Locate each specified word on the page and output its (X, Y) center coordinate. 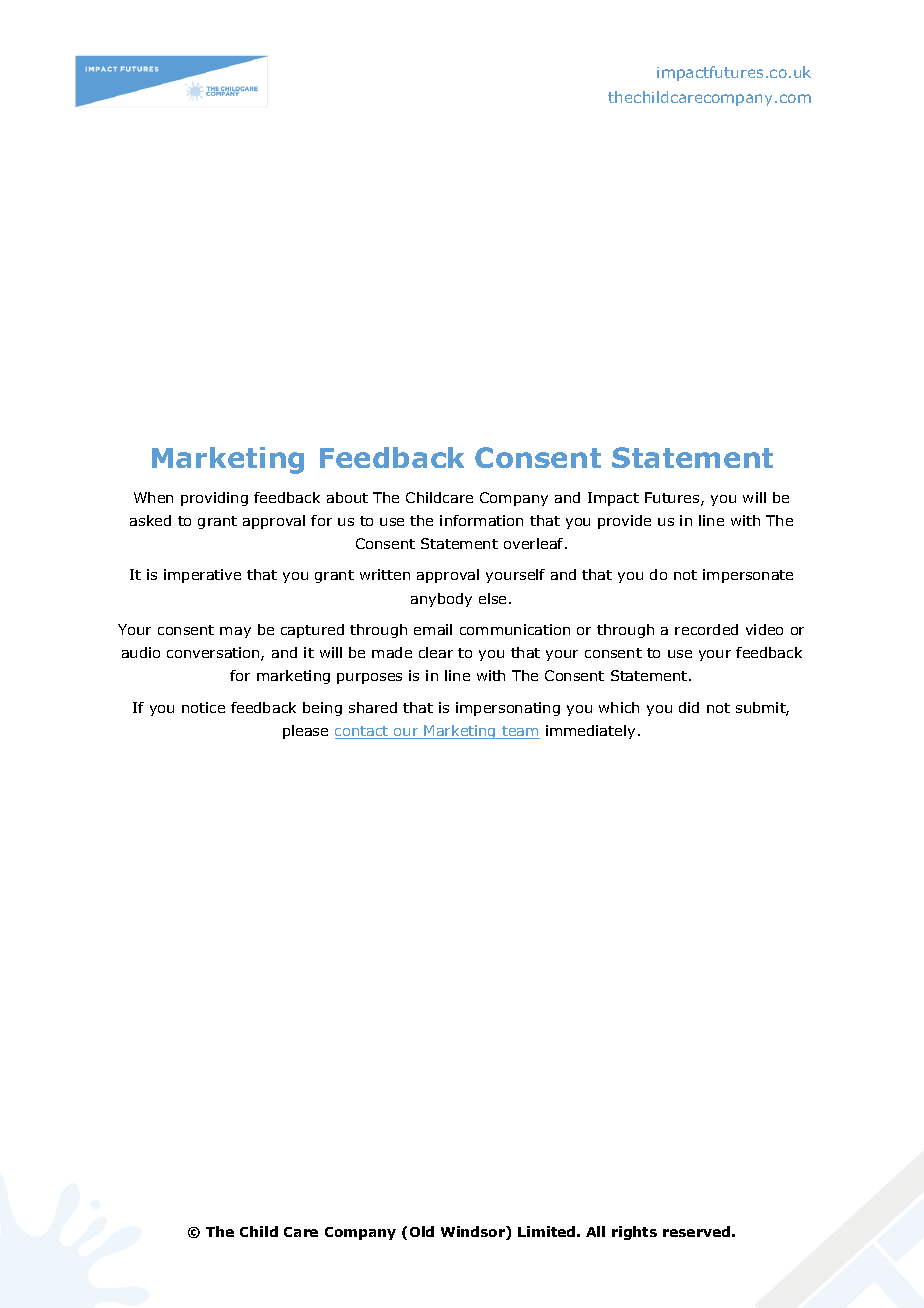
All (595, 1231)
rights (634, 1233)
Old (422, 1231)
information (481, 520)
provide (624, 522)
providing (214, 499)
